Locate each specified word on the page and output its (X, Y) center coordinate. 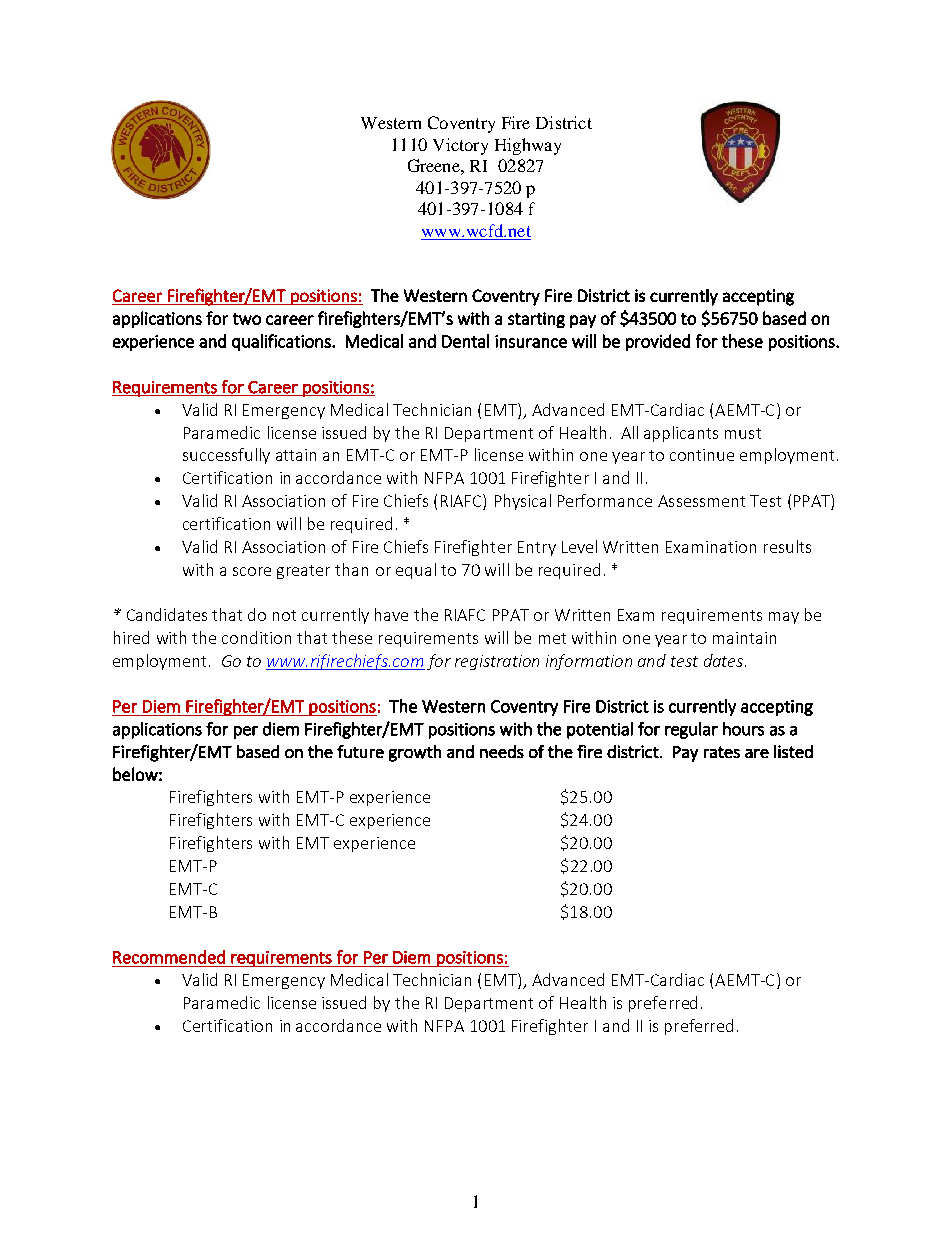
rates (722, 752)
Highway (528, 146)
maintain (744, 638)
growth (415, 753)
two (247, 319)
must (743, 433)
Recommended (169, 957)
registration (497, 662)
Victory (460, 146)
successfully (226, 456)
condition (256, 637)
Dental (465, 341)
